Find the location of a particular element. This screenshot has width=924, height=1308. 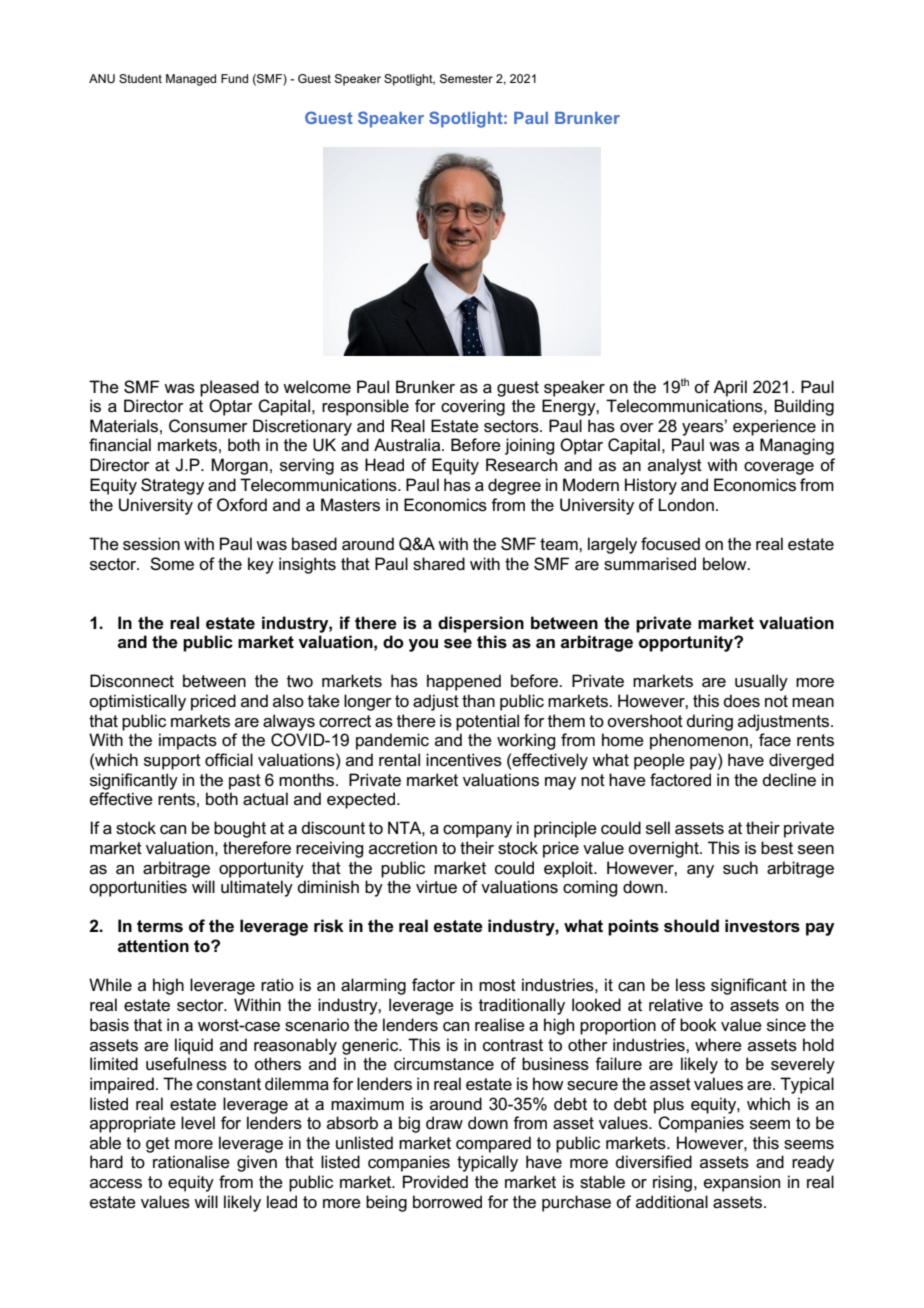

usually is located at coordinates (761, 682).
